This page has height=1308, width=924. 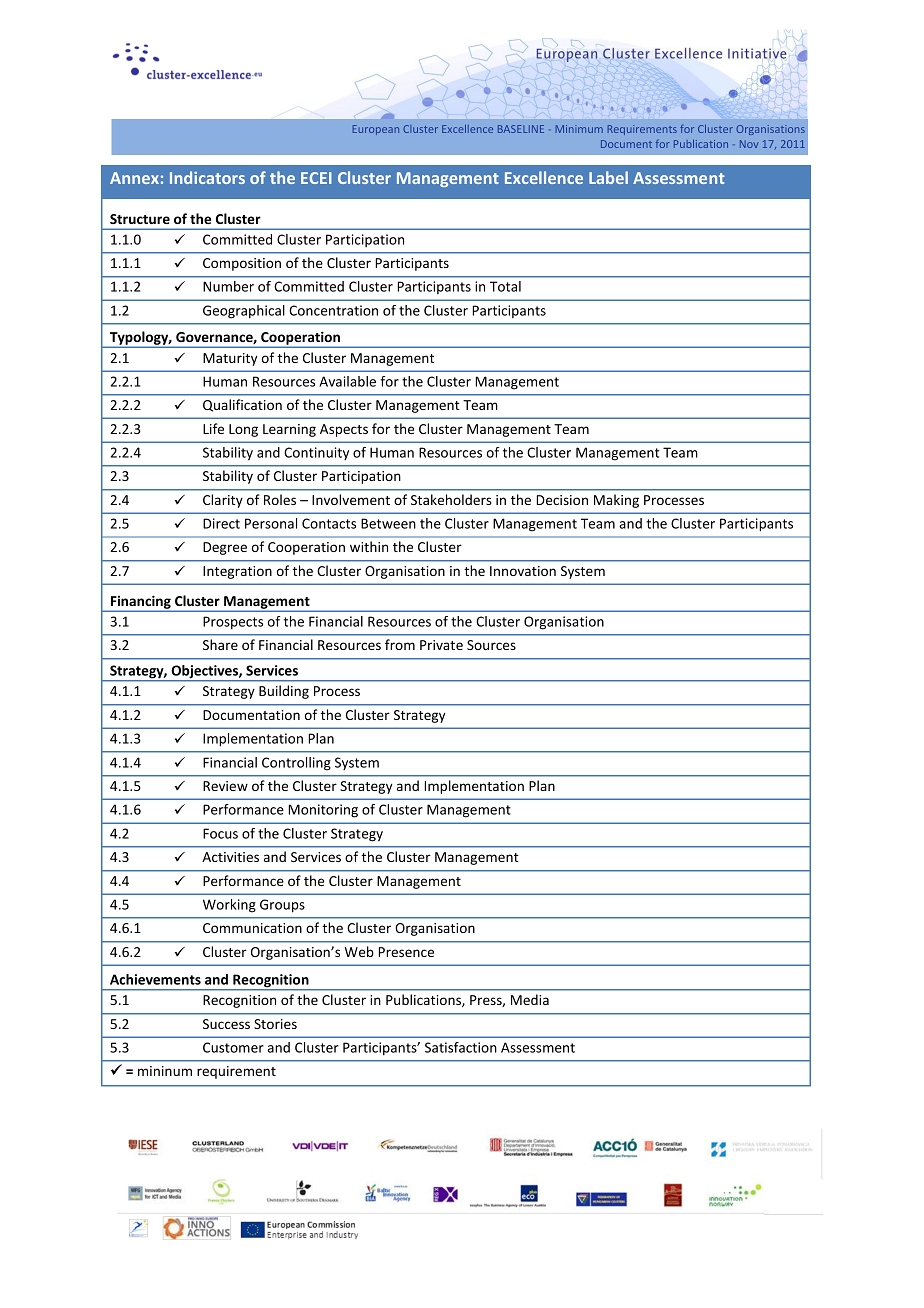 I want to click on European, so click(x=376, y=130).
